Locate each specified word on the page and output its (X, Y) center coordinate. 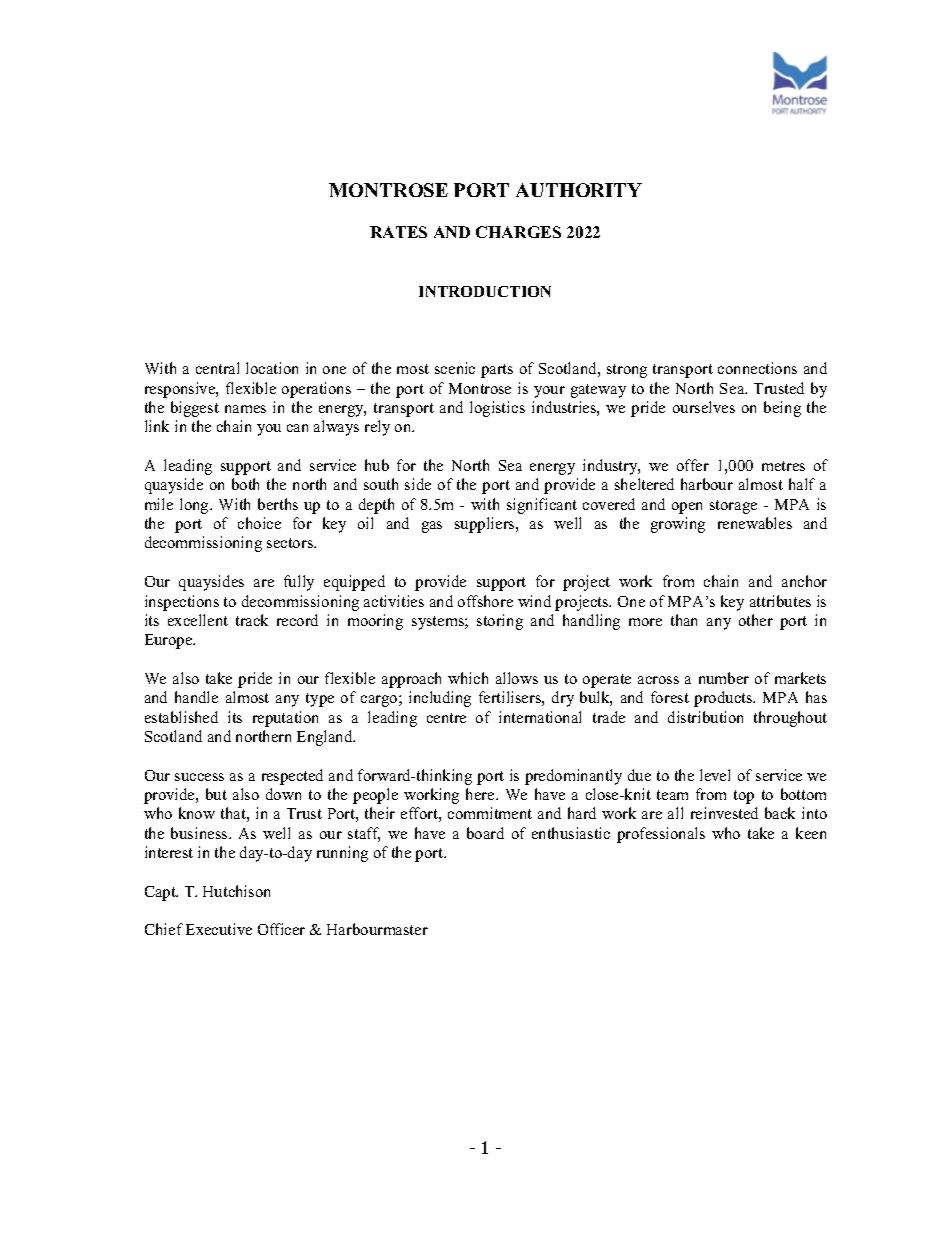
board (485, 833)
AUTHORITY (579, 190)
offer (693, 465)
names (245, 409)
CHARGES (518, 232)
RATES (398, 232)
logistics (497, 409)
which (468, 678)
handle (196, 697)
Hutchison (236, 891)
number (724, 678)
